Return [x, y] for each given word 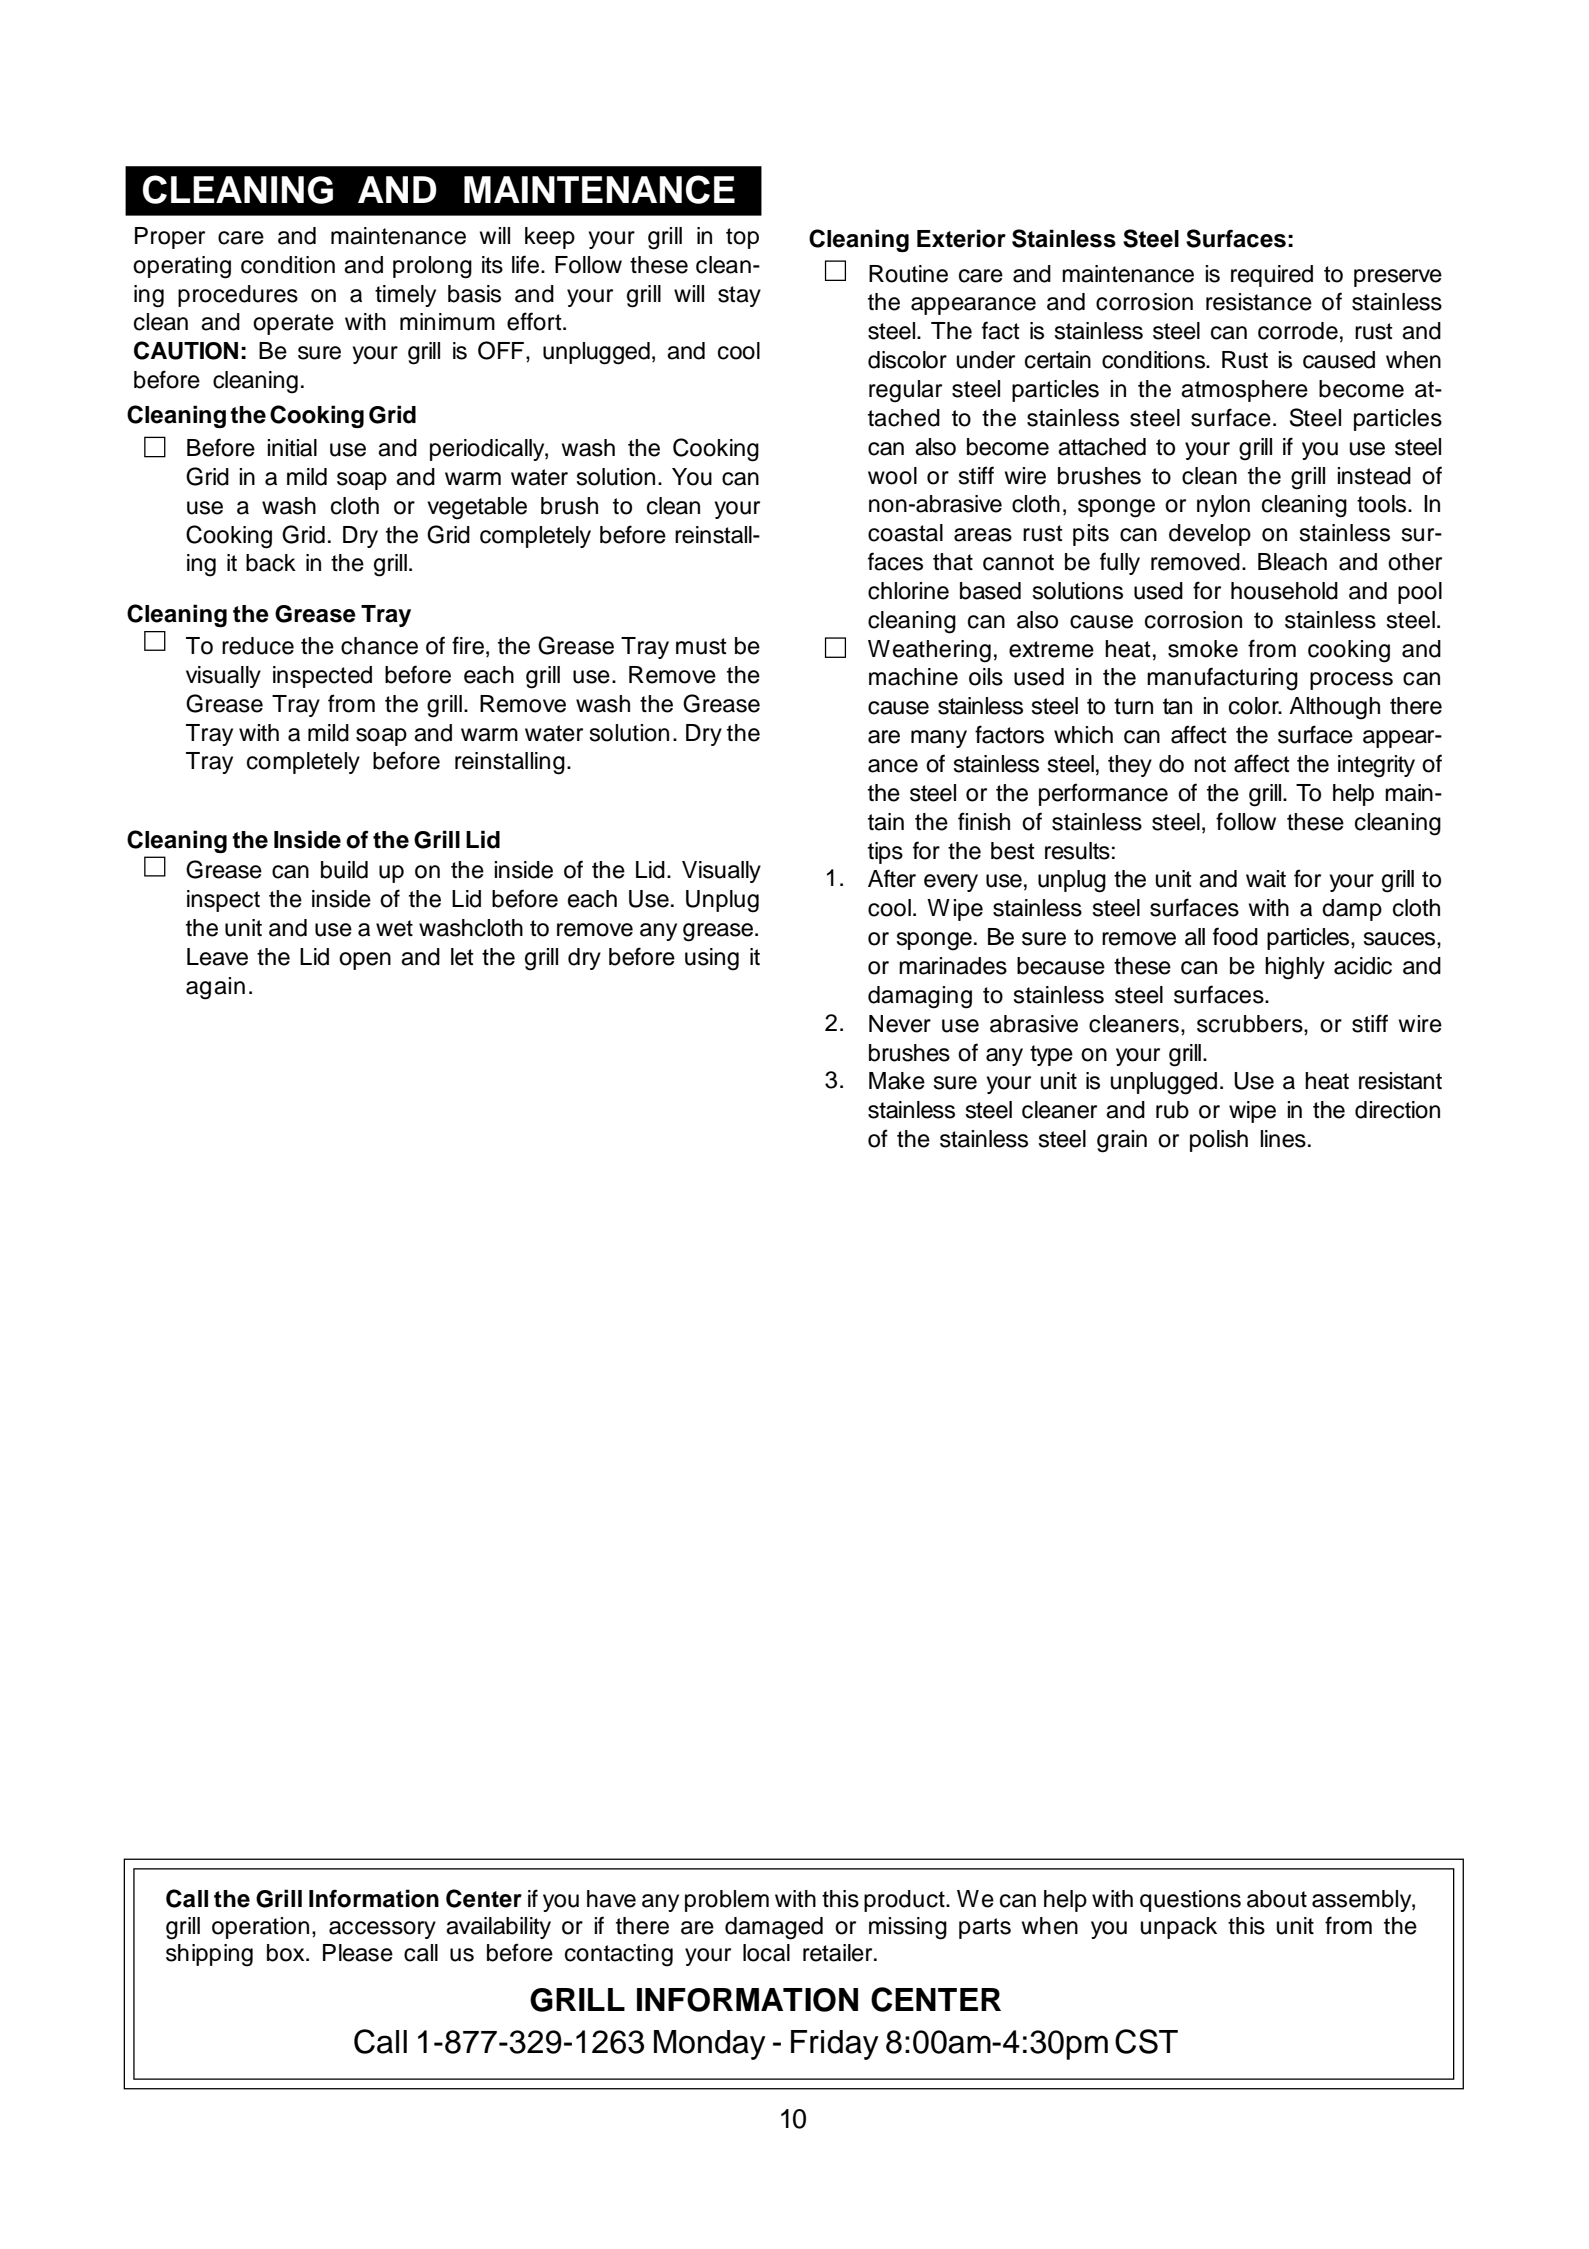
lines [1283, 1139]
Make [897, 1081]
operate [293, 324]
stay [739, 296]
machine [913, 677]
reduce [258, 646]
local [766, 1953]
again [215, 988]
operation [260, 1928]
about [1277, 1899]
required [1272, 276]
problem [727, 1901]
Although [1334, 708]
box [287, 1953]
